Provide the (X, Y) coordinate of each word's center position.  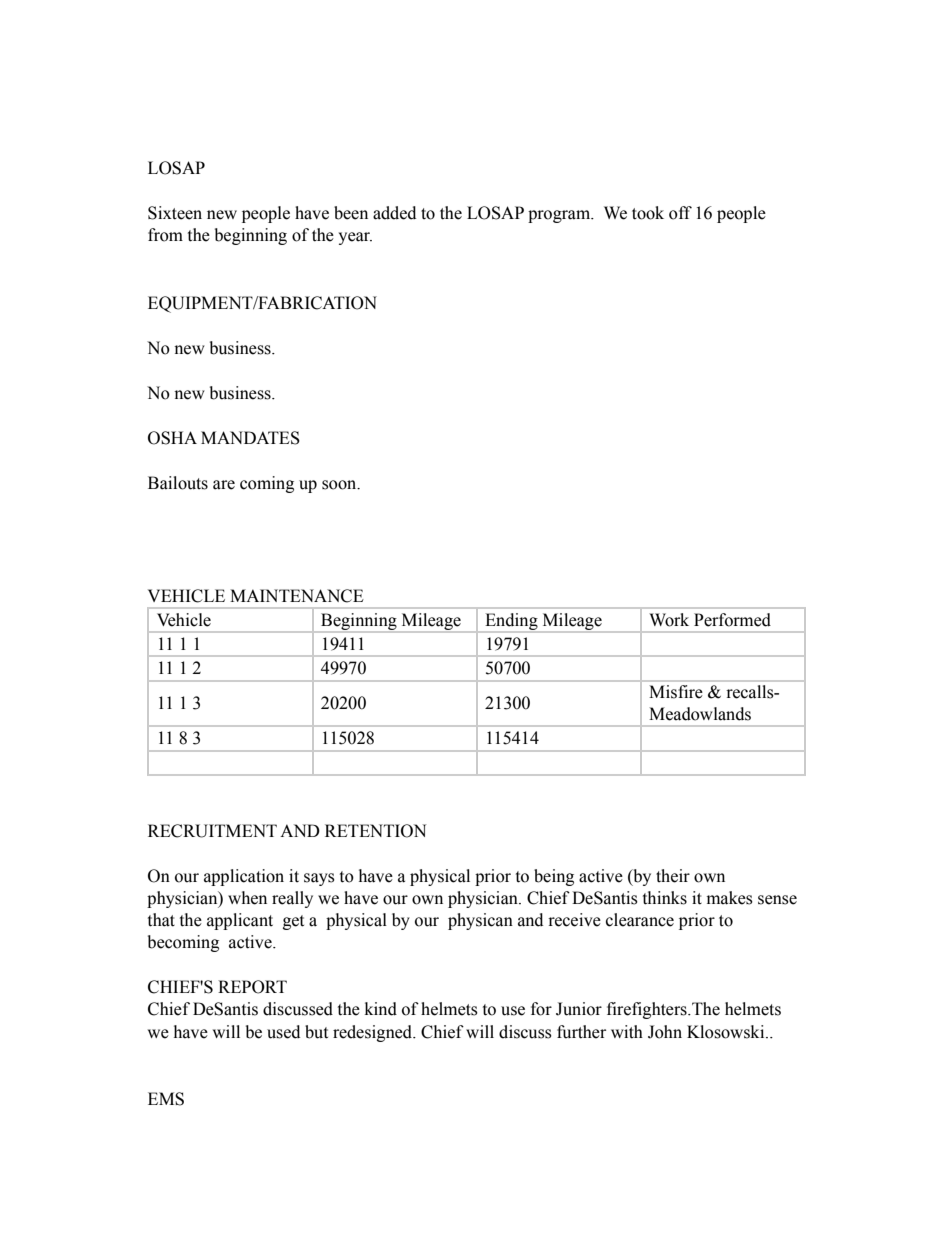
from (165, 235)
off (680, 213)
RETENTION (375, 831)
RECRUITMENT (212, 831)
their (673, 876)
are (224, 485)
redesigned (374, 1033)
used (283, 1032)
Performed (732, 620)
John (665, 1032)
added (394, 213)
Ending (511, 622)
